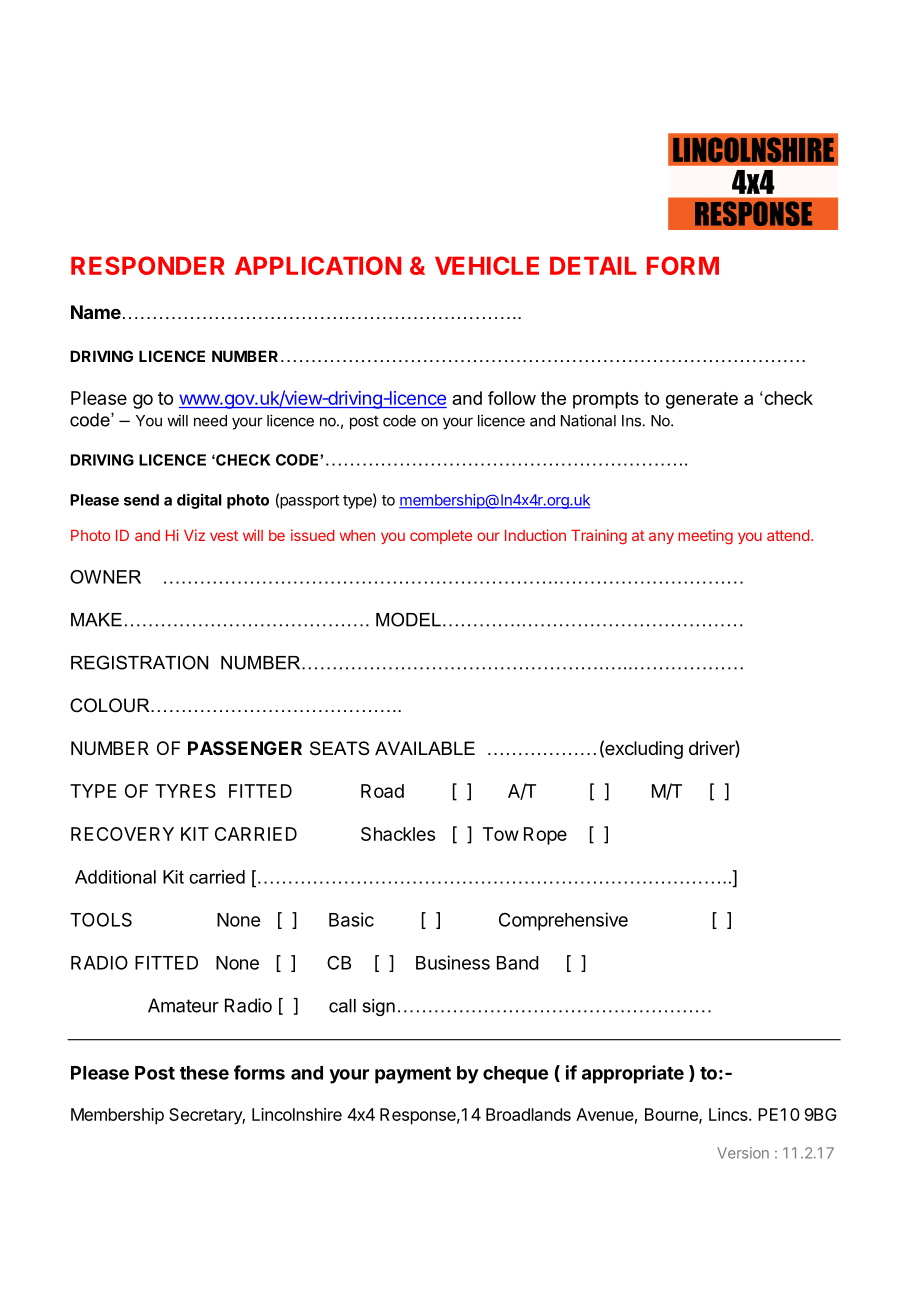 The height and width of the image is (1308, 924). What do you see at coordinates (487, 265) in the image?
I see `VEHICLE` at bounding box center [487, 265].
